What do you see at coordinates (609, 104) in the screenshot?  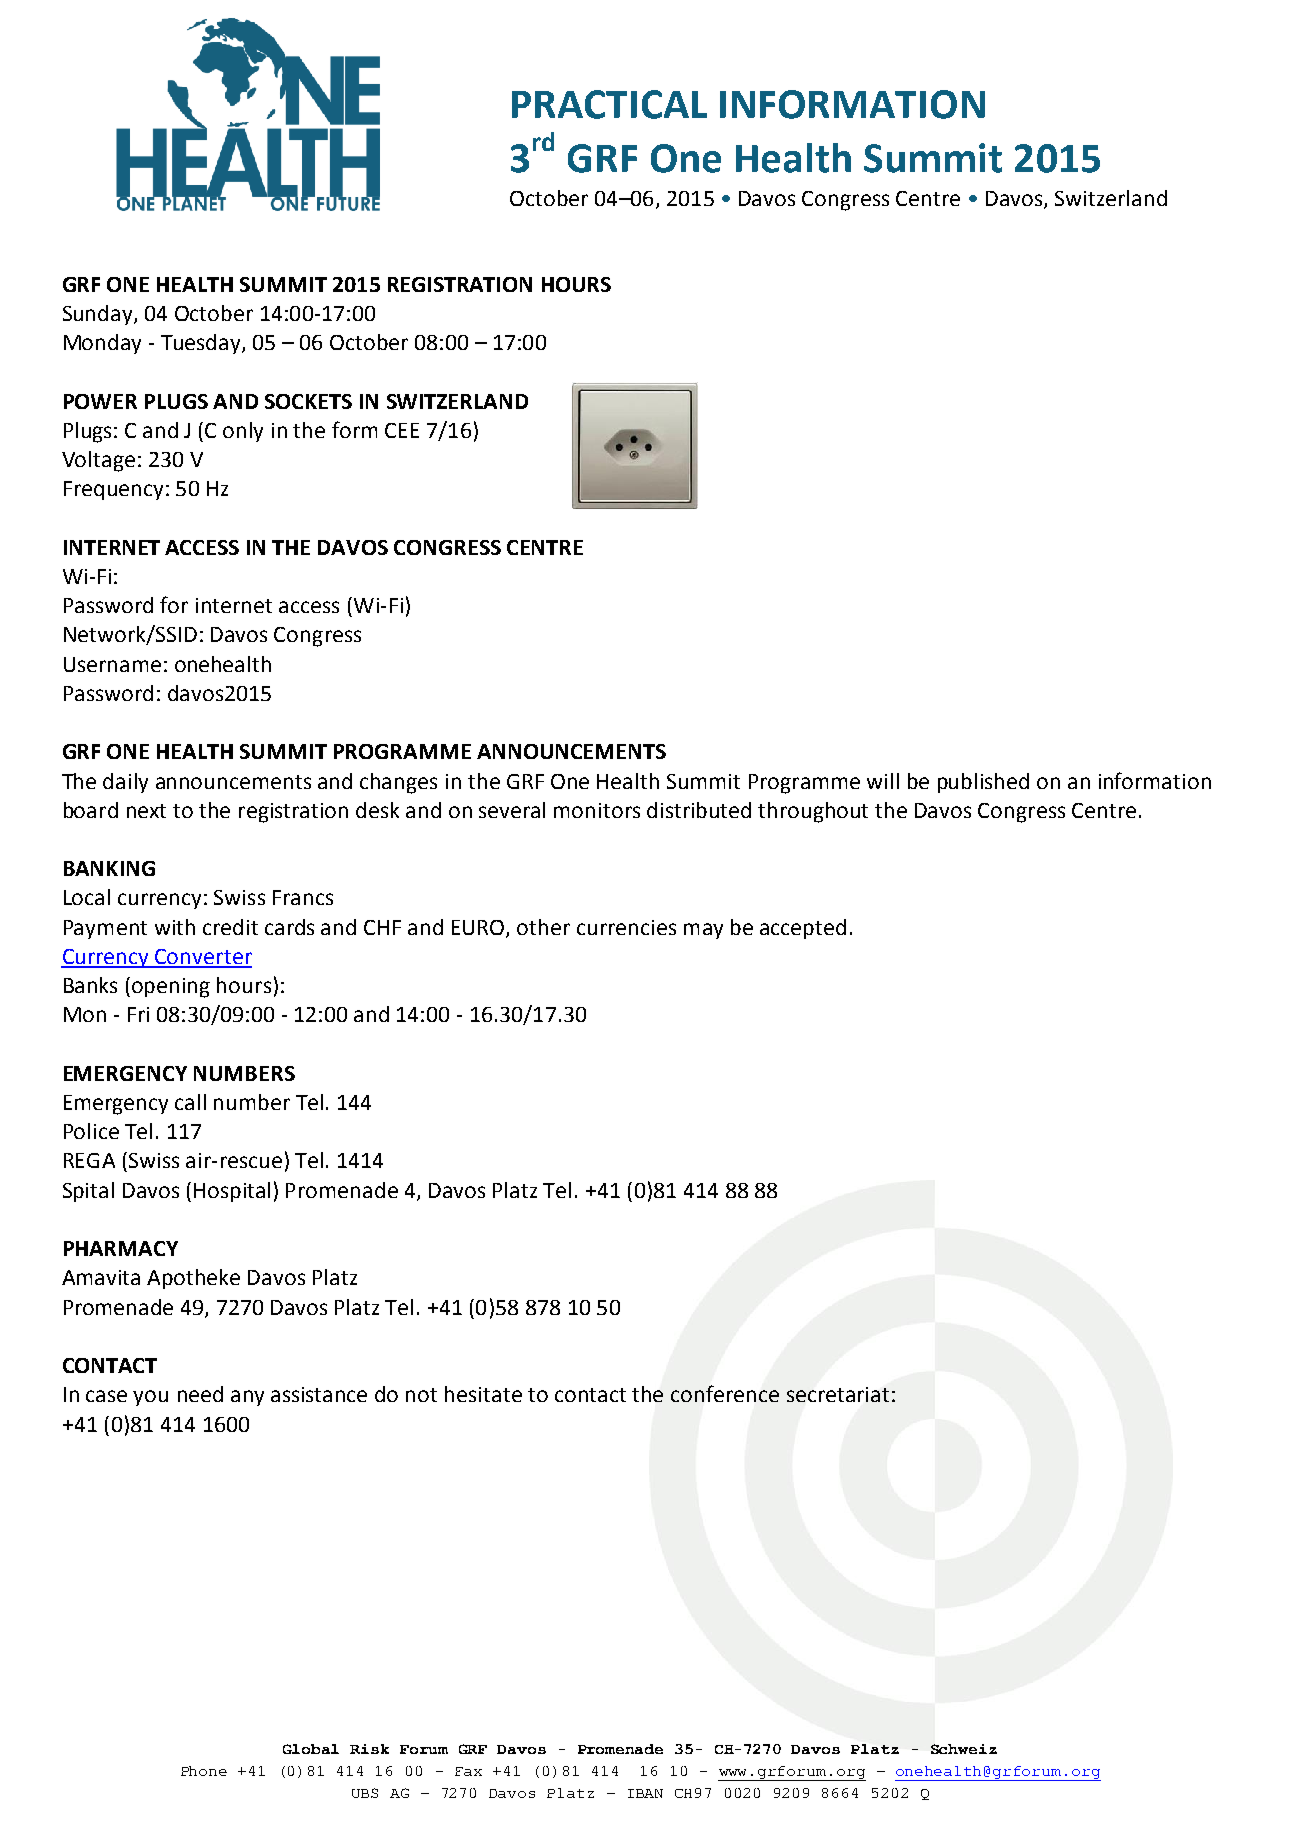 I see `PRACTICAL` at bounding box center [609, 104].
